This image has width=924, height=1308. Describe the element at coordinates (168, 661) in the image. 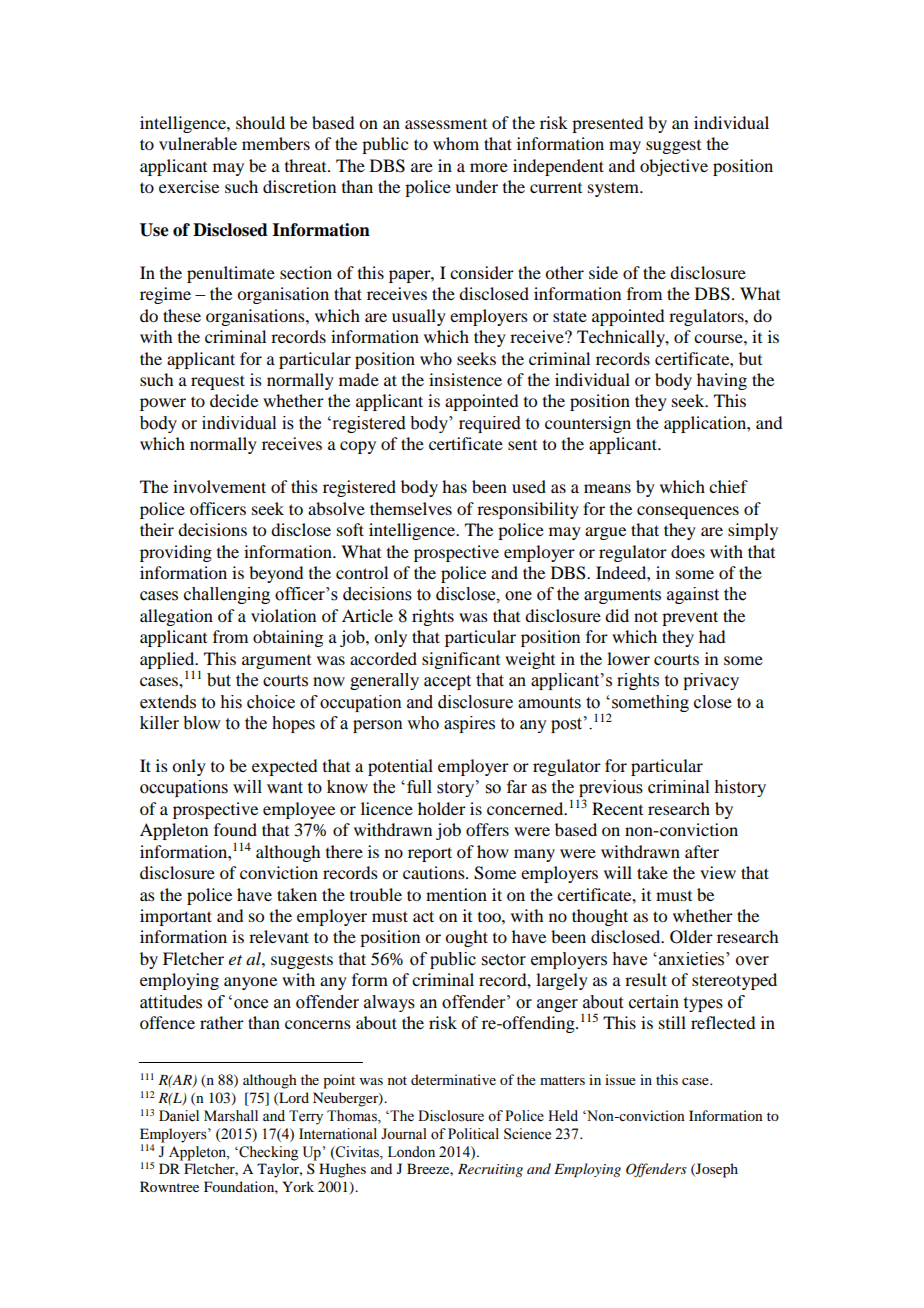

I see `applied` at that location.
